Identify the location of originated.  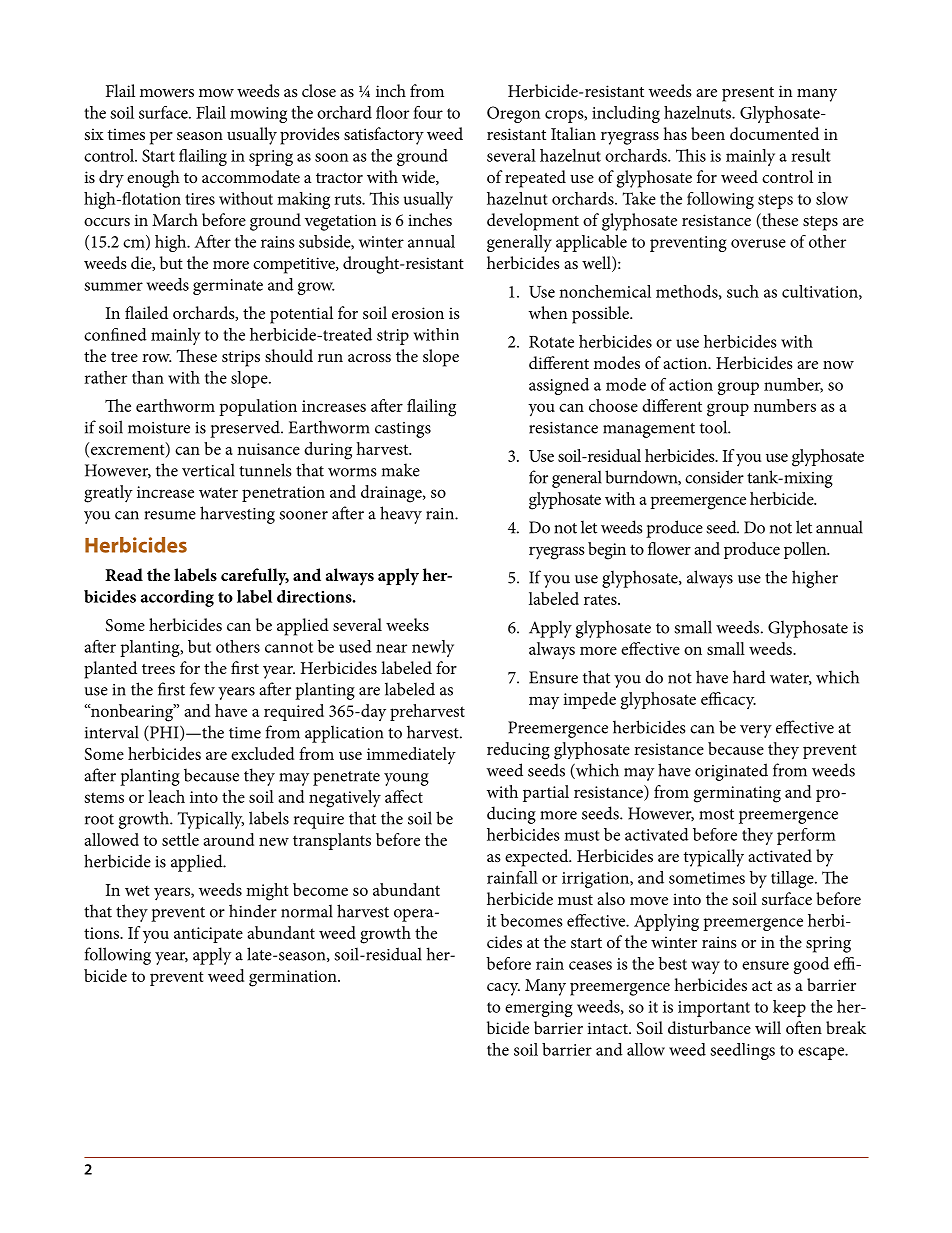
(731, 772).
